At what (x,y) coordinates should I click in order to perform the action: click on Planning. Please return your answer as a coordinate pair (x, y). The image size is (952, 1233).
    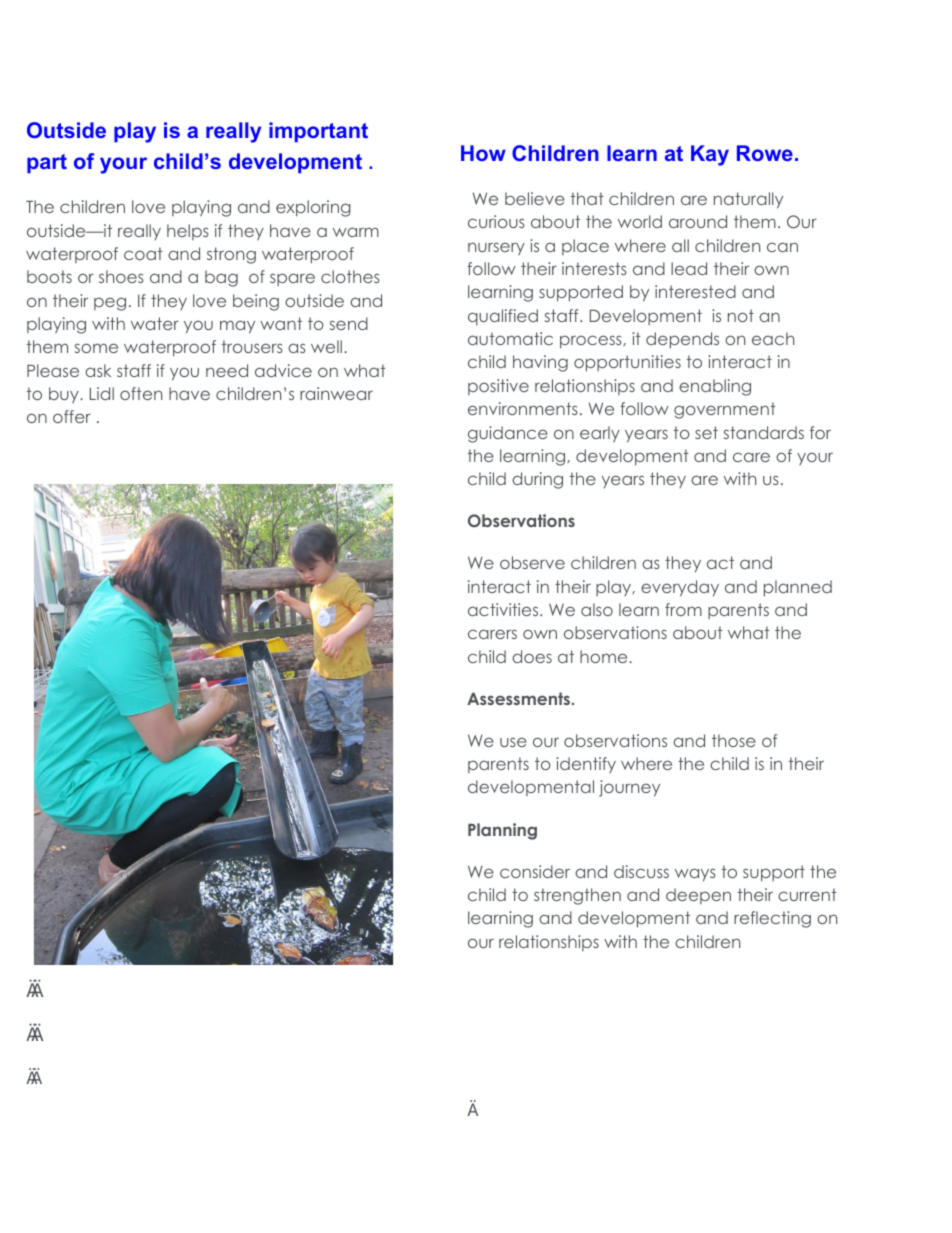
    Looking at the image, I should click on (502, 831).
